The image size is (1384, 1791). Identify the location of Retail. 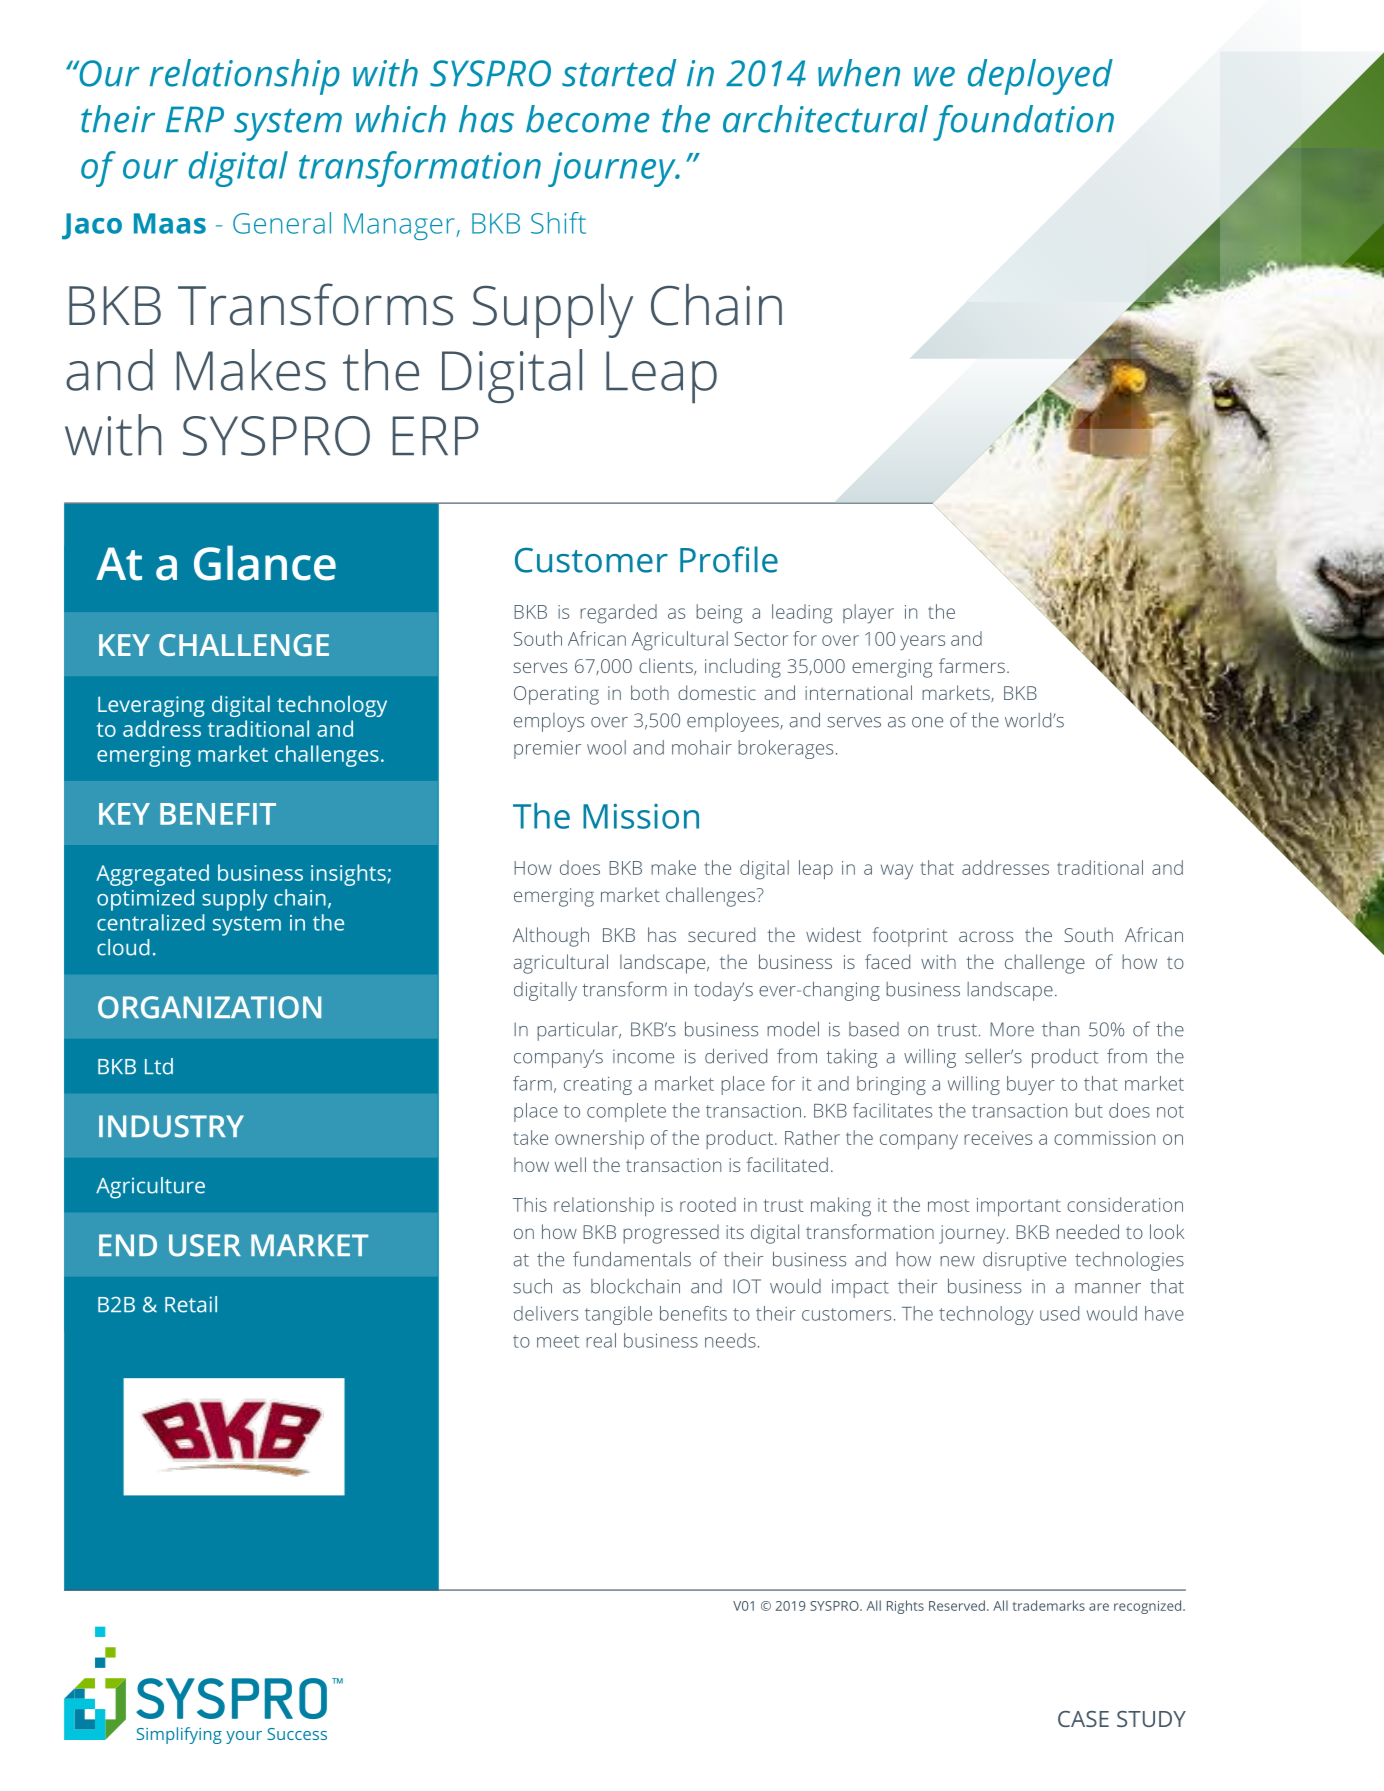
(191, 1304).
